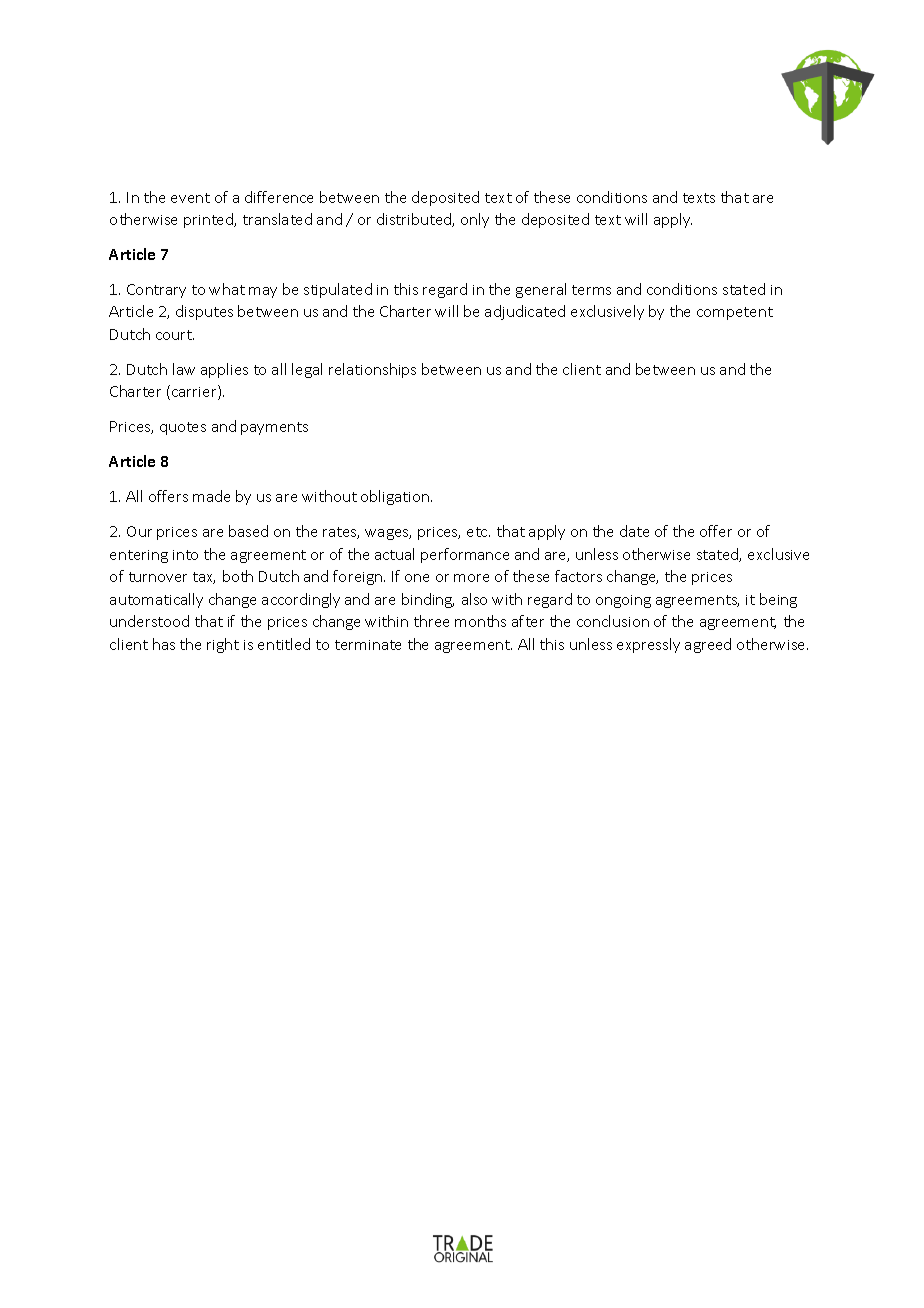 The width and height of the screenshot is (924, 1308). Describe the element at coordinates (372, 370) in the screenshot. I see `relationships` at that location.
